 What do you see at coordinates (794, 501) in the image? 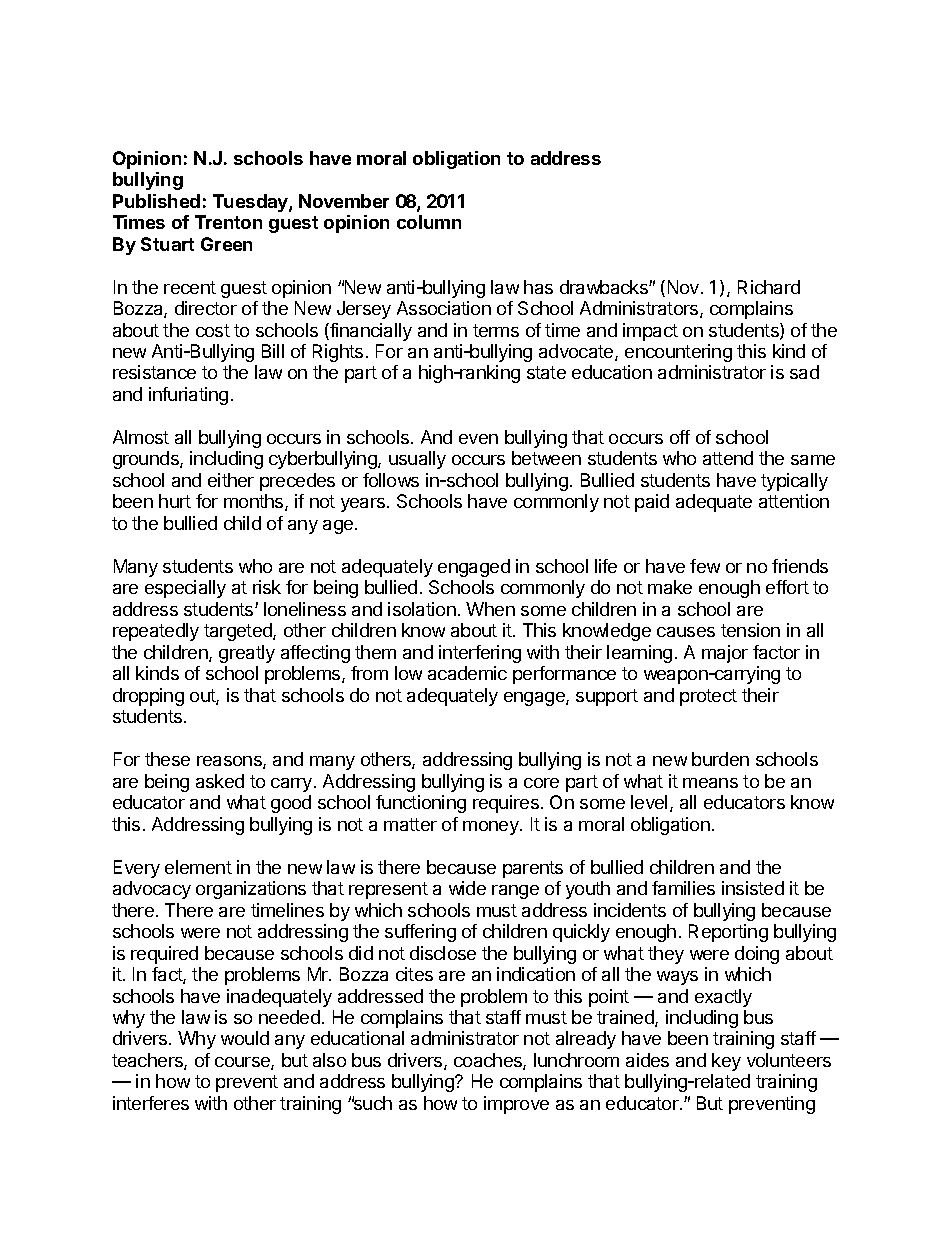
I see `attention` at bounding box center [794, 501].
